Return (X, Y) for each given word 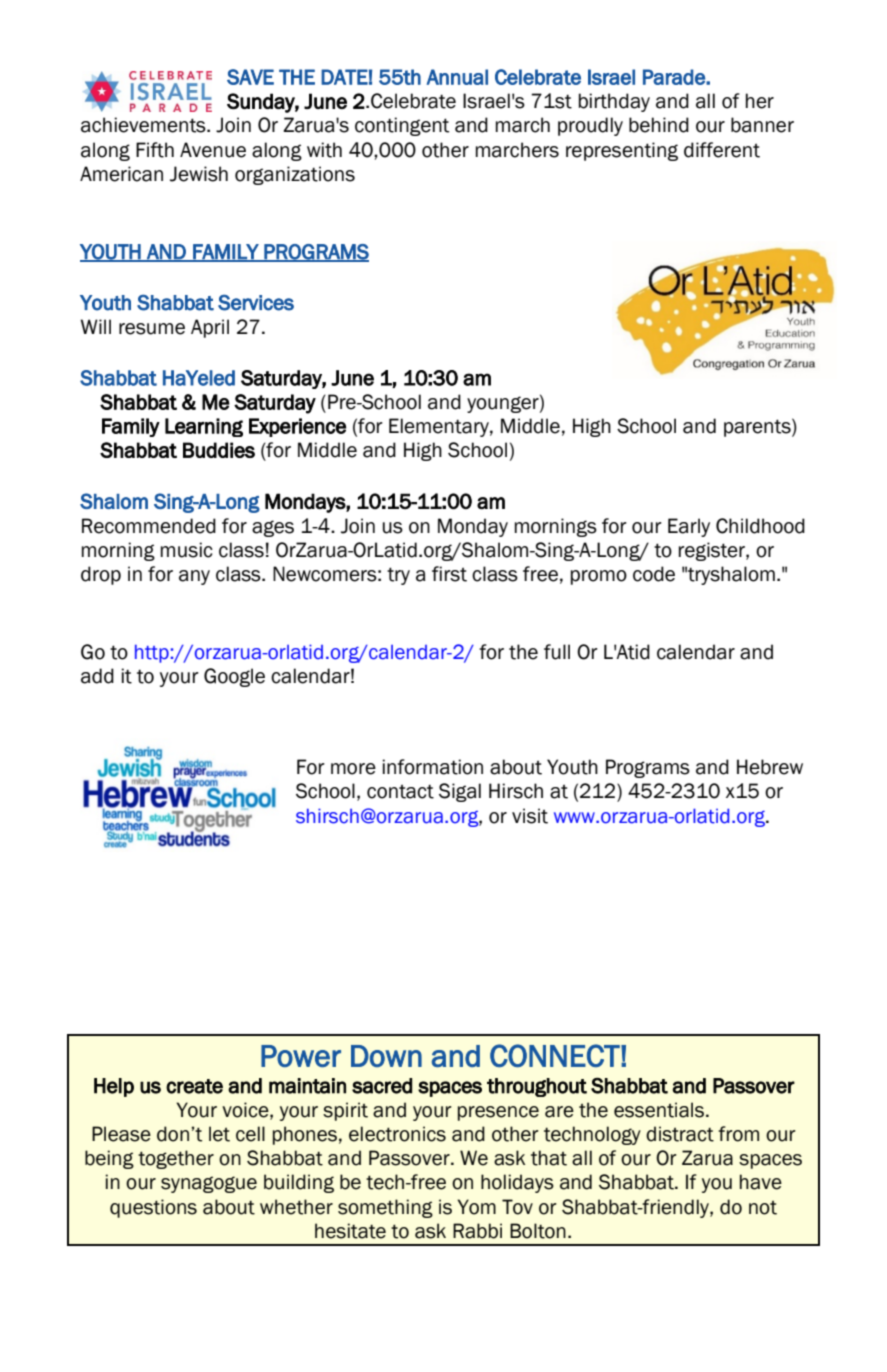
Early (689, 527)
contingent (402, 126)
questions (153, 1208)
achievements (144, 125)
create (194, 1086)
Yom (476, 1207)
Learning (204, 427)
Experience (297, 427)
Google (234, 677)
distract (680, 1134)
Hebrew (770, 767)
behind (659, 125)
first (449, 574)
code (654, 574)
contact (400, 791)
